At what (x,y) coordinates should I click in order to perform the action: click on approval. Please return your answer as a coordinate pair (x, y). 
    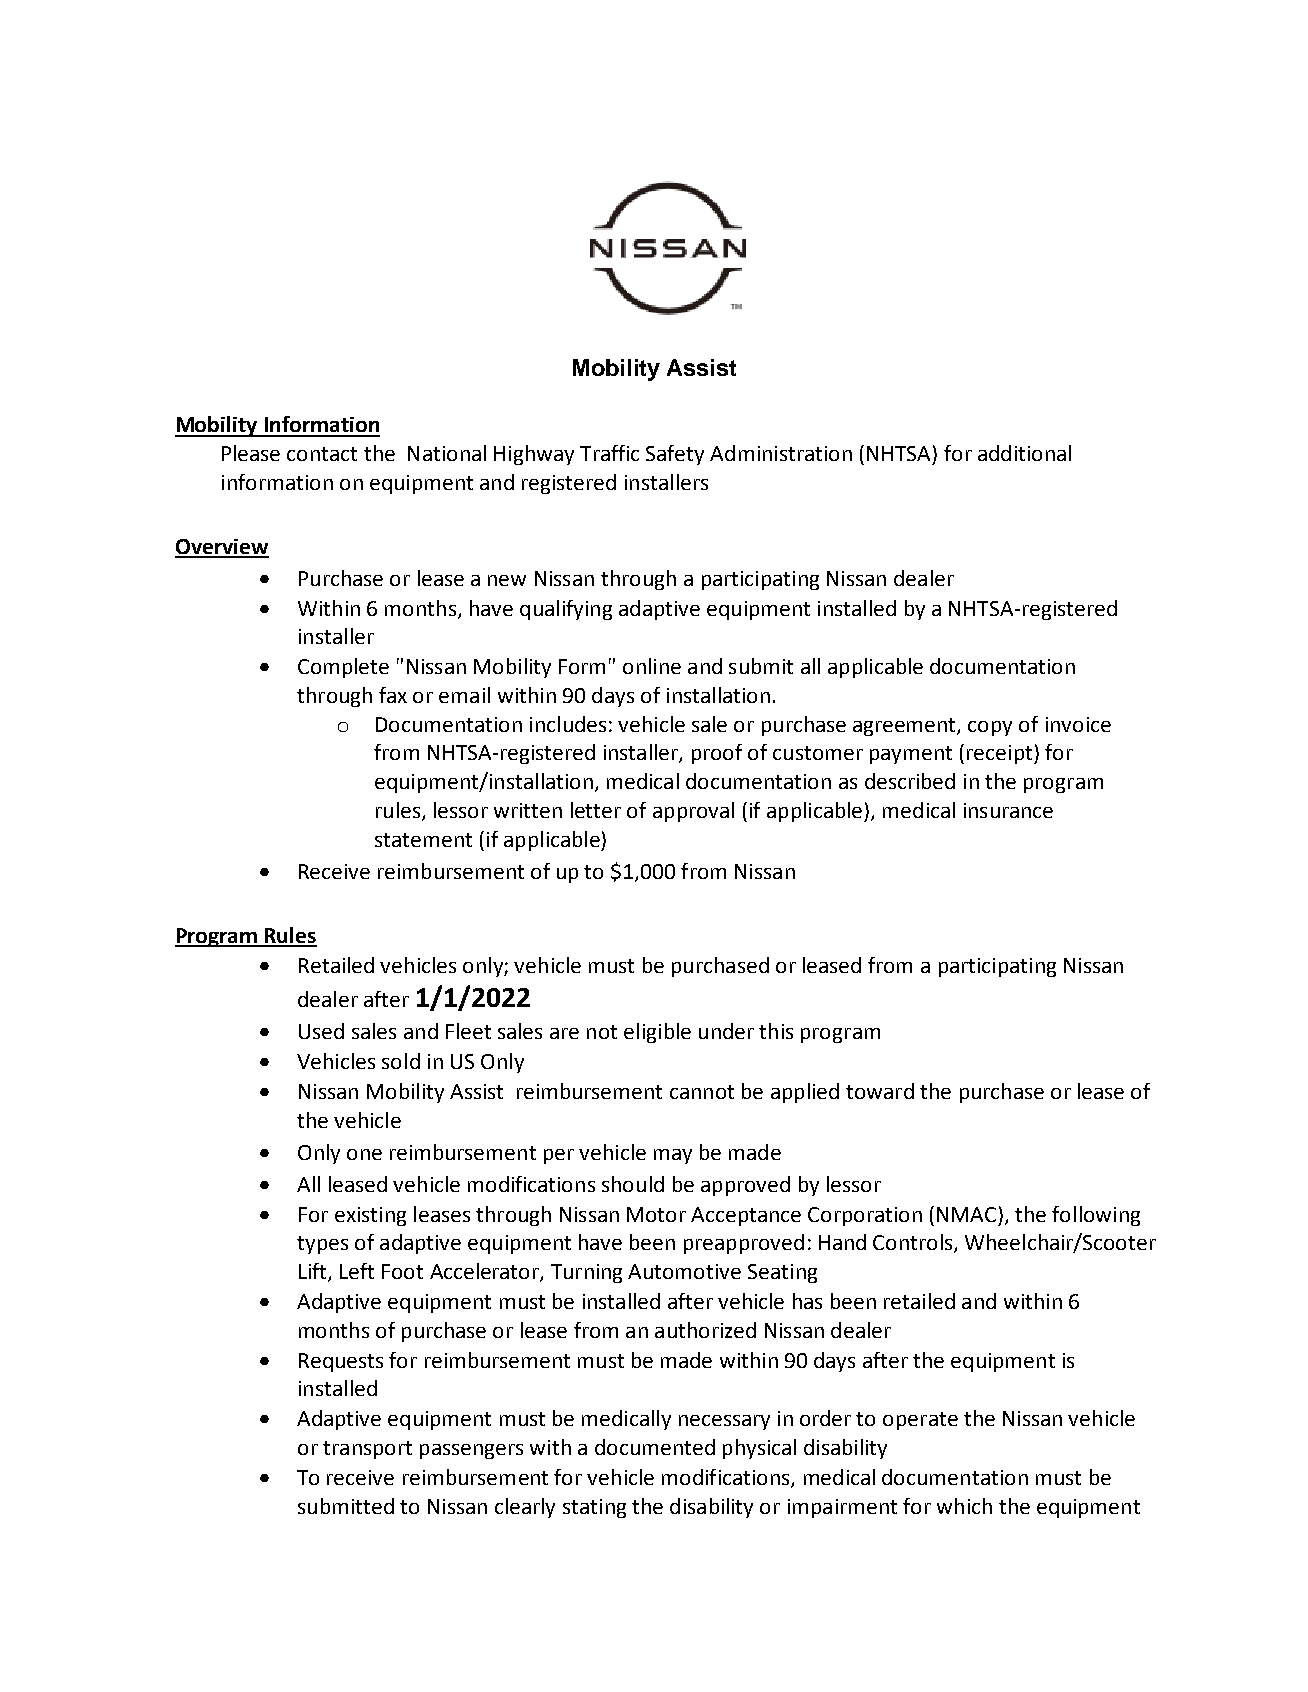
    Looking at the image, I should click on (693, 812).
